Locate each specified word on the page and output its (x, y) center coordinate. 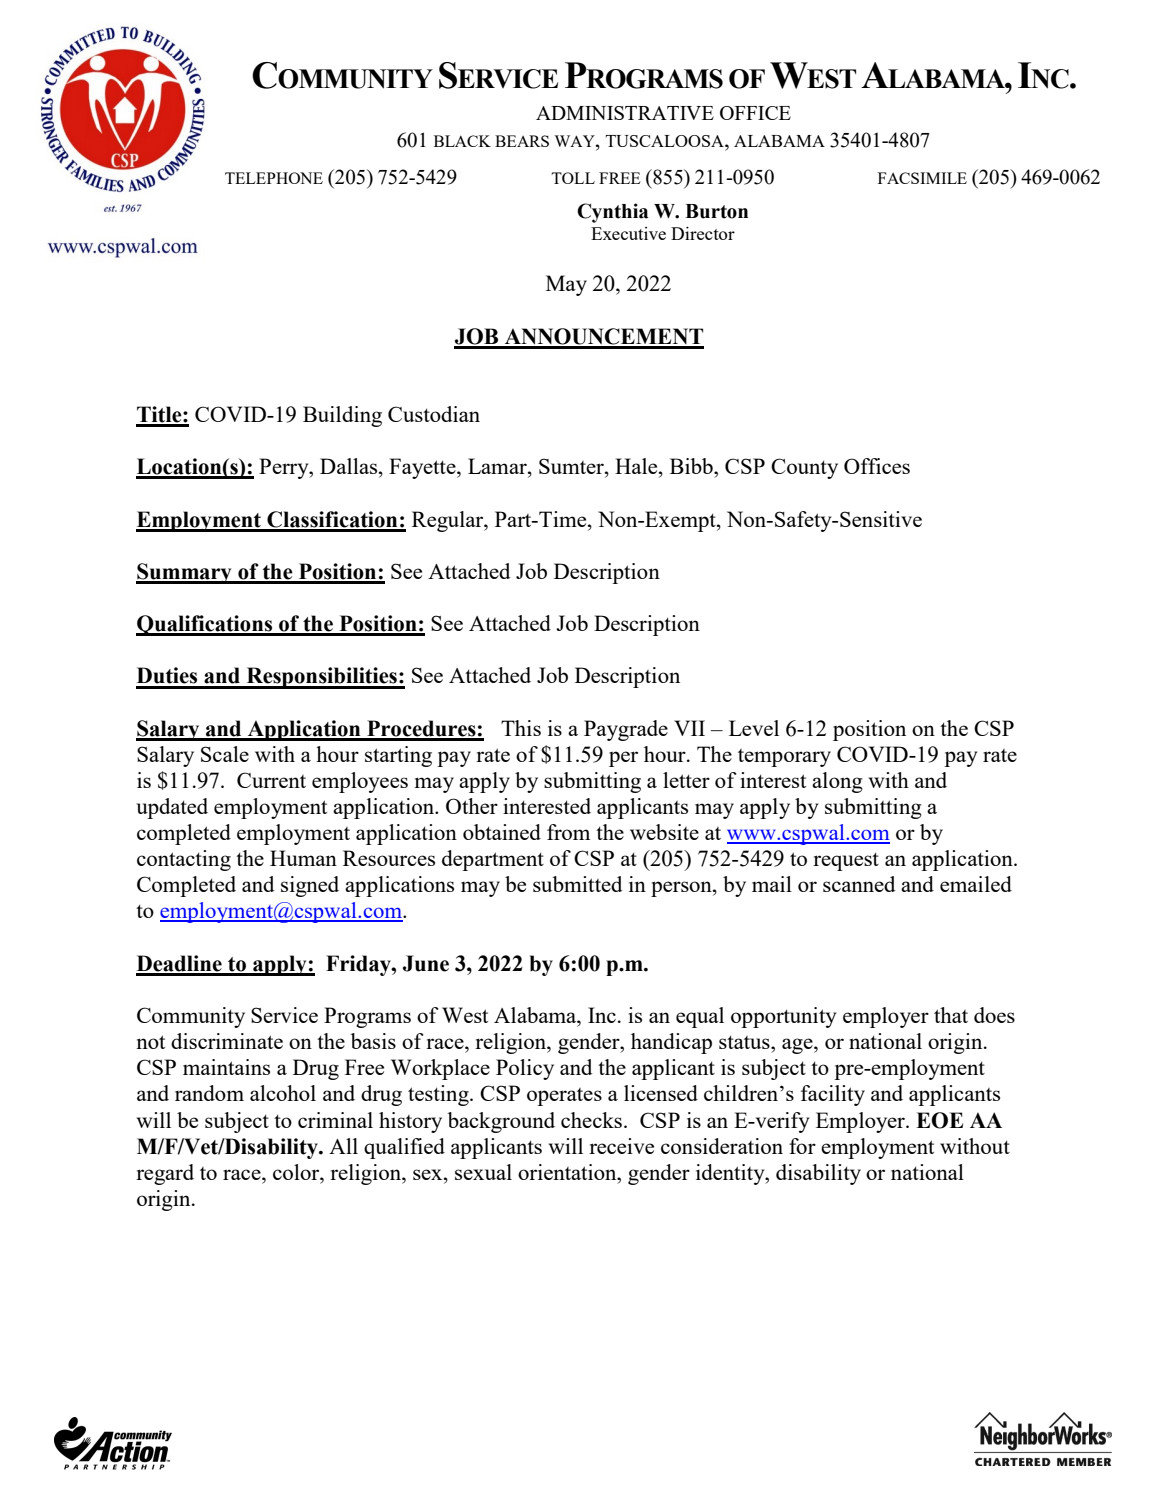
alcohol (283, 1093)
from (568, 832)
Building (342, 416)
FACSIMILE (922, 178)
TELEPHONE (274, 178)
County (804, 468)
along (837, 782)
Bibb (692, 466)
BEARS (522, 141)
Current (271, 780)
